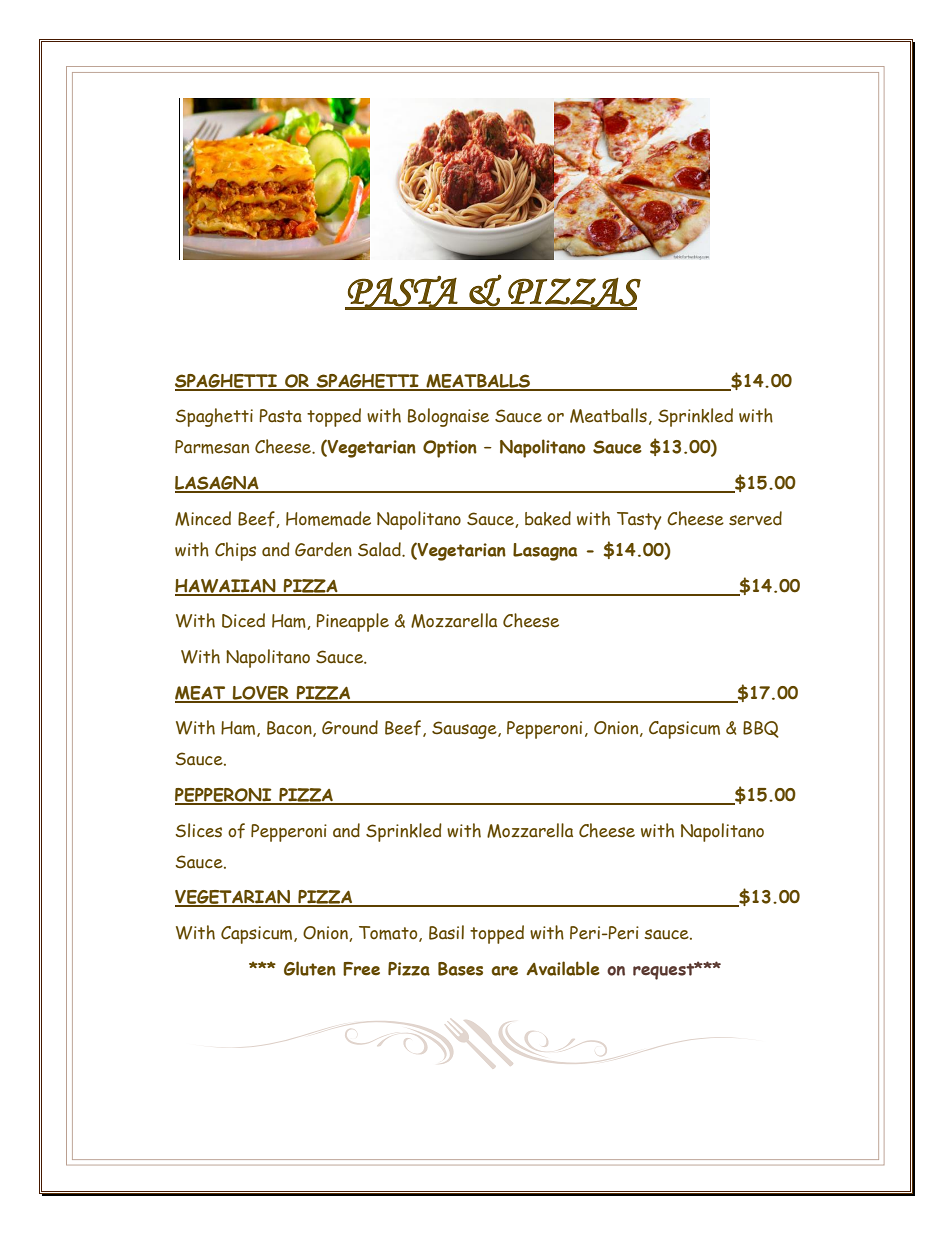  What do you see at coordinates (761, 729) in the screenshot?
I see `BBQ` at bounding box center [761, 729].
